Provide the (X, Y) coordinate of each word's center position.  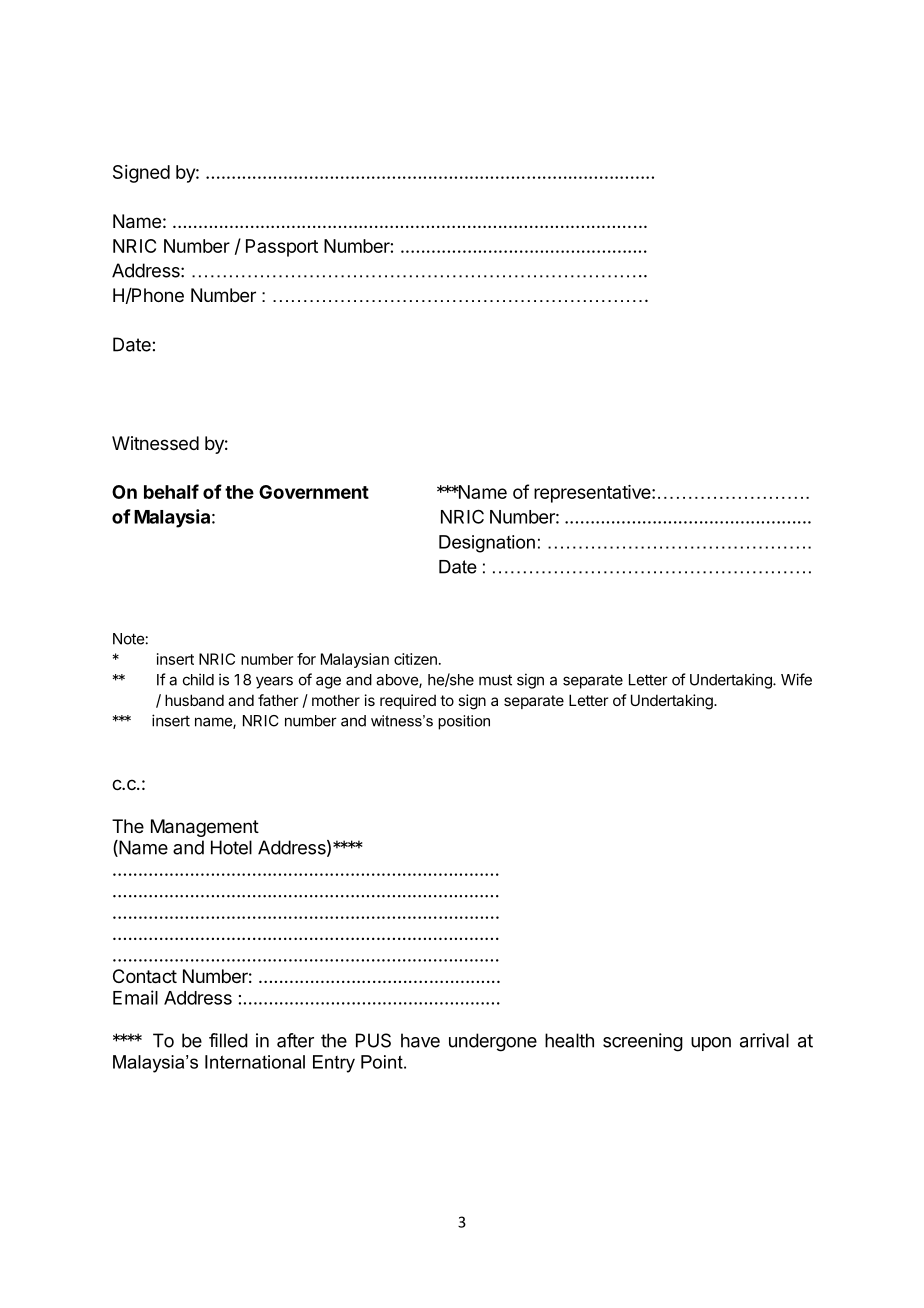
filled (228, 1040)
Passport (282, 248)
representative (593, 494)
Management (205, 828)
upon (711, 1044)
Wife (796, 679)
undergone (493, 1042)
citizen (415, 659)
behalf (171, 491)
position (464, 722)
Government (314, 492)
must (495, 680)
